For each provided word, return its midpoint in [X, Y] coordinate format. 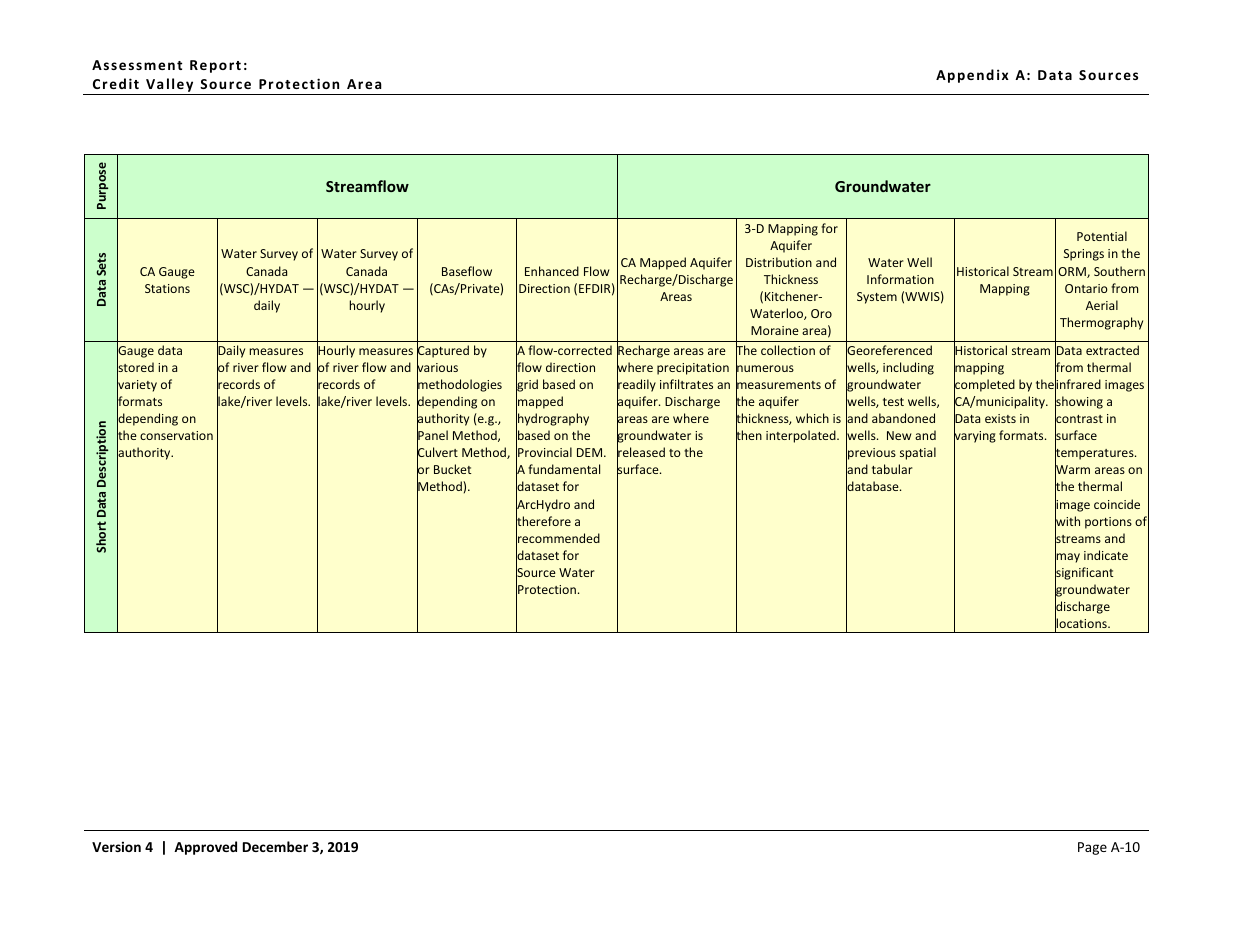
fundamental [564, 469]
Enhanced [552, 271]
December [275, 846]
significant [1084, 573]
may [1067, 558]
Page [1092, 848]
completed [984, 385]
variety [137, 386]
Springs [1084, 255]
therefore [543, 521]
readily [636, 385]
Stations [167, 288]
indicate [1106, 555]
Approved [205, 848]
